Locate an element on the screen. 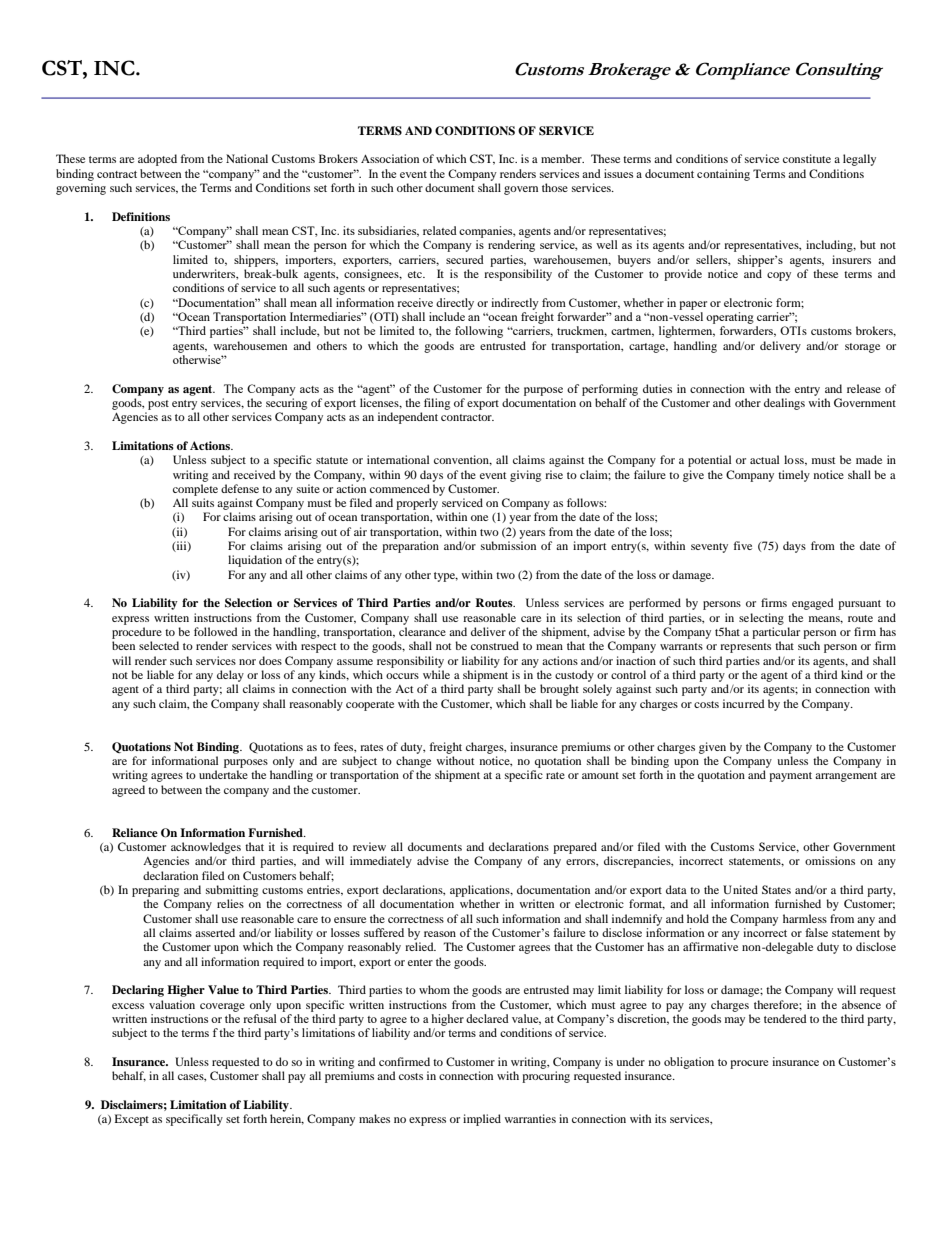 This screenshot has height=1233, width=952. adopted is located at coordinates (157, 160).
